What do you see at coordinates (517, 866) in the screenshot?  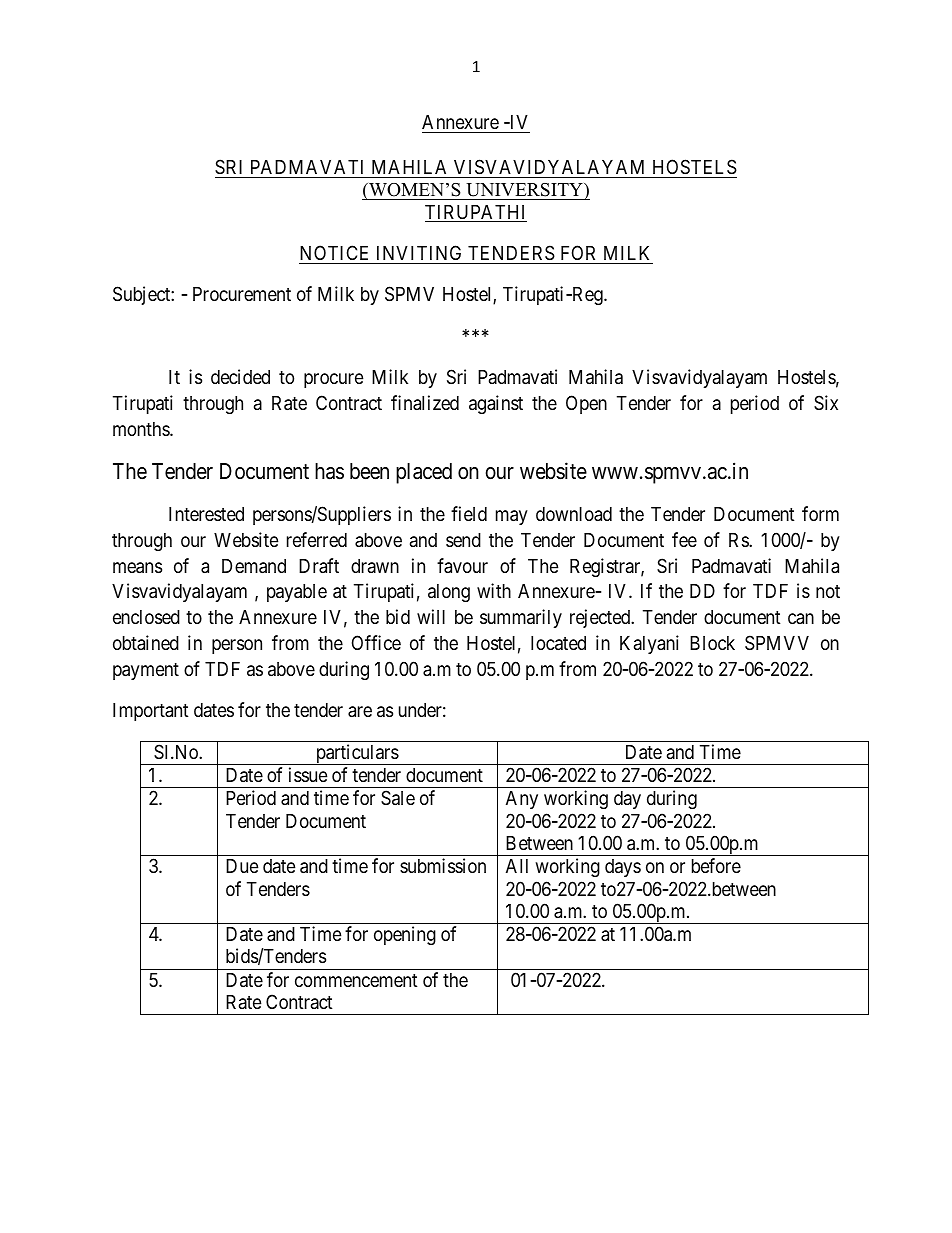 I see `All` at bounding box center [517, 866].
